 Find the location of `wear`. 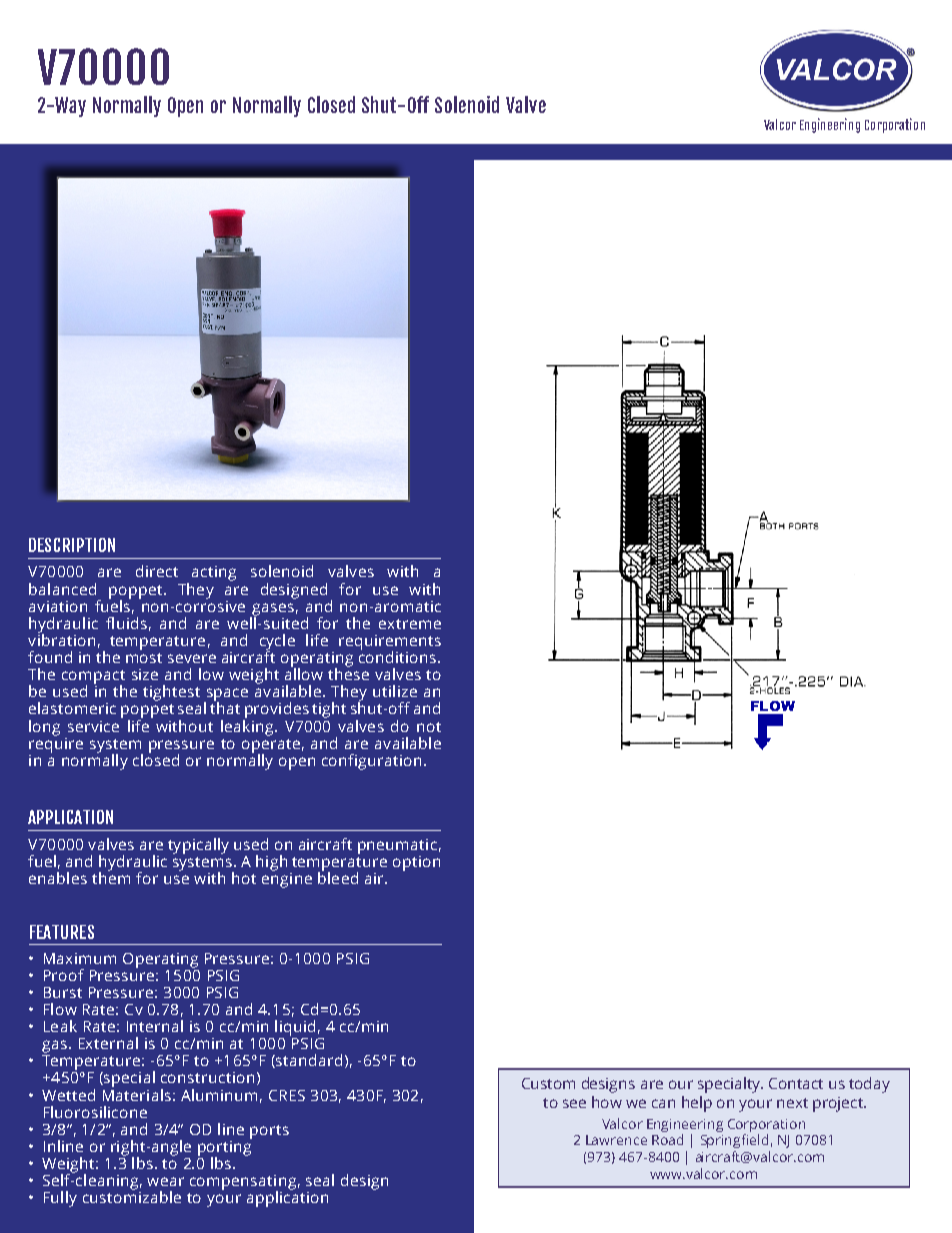

wear is located at coordinates (165, 1181).
